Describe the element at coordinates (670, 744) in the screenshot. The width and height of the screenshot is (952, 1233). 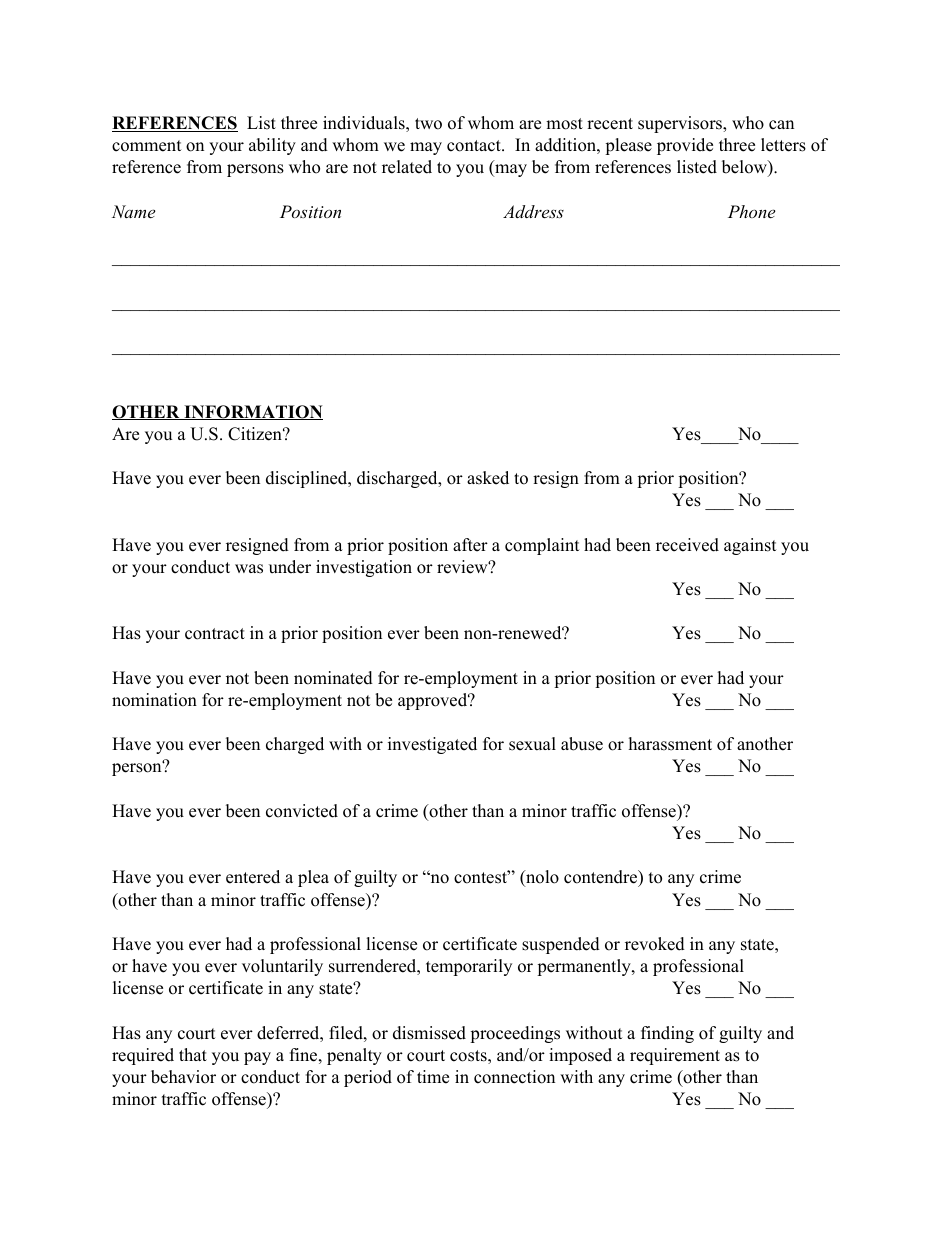
I see `harassment` at that location.
